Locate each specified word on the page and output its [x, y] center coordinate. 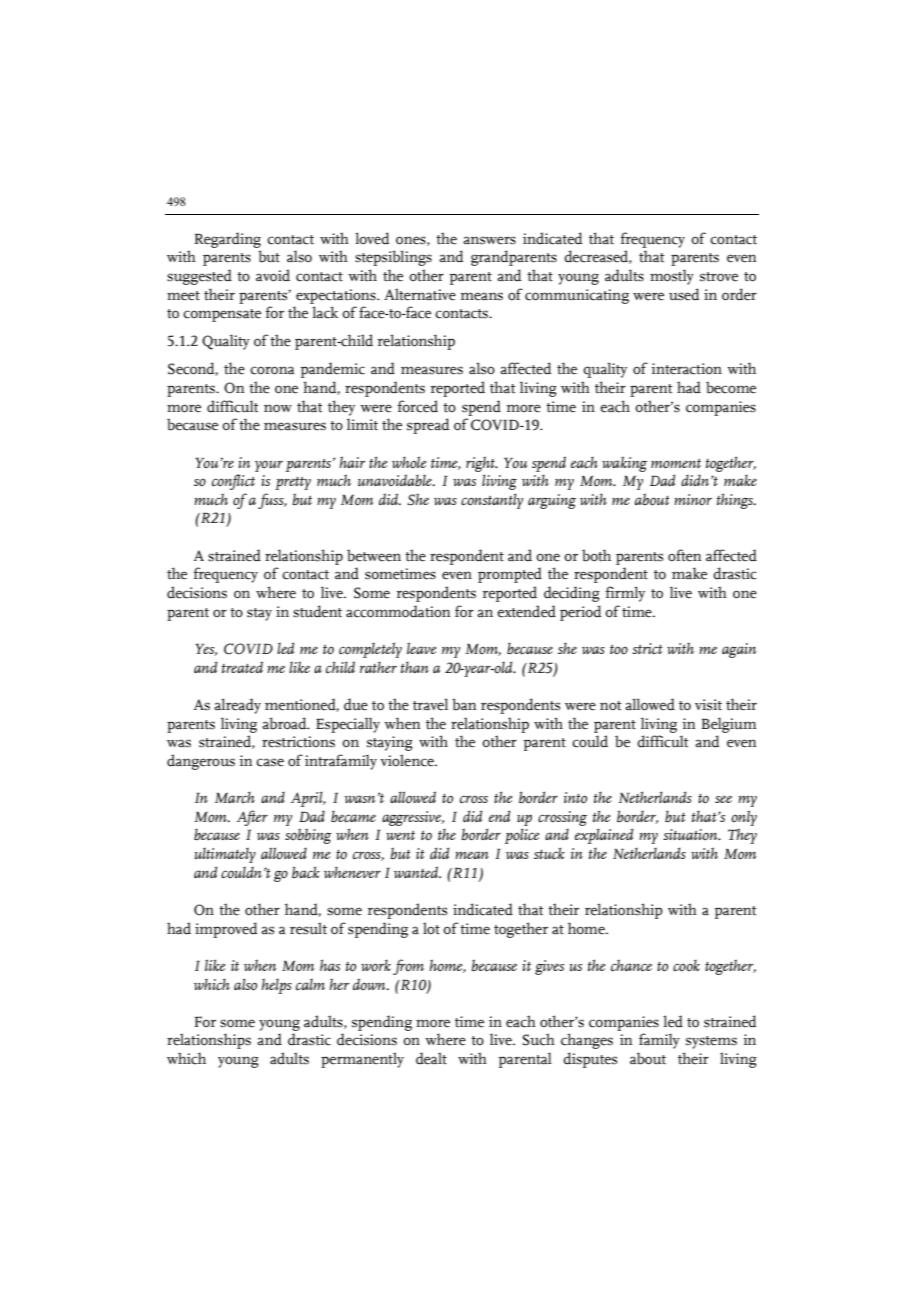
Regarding [228, 240]
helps [276, 986]
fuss [272, 501]
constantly [492, 501]
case [270, 762]
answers [489, 240]
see [723, 799]
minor [693, 500]
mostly [672, 277]
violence [408, 760]
